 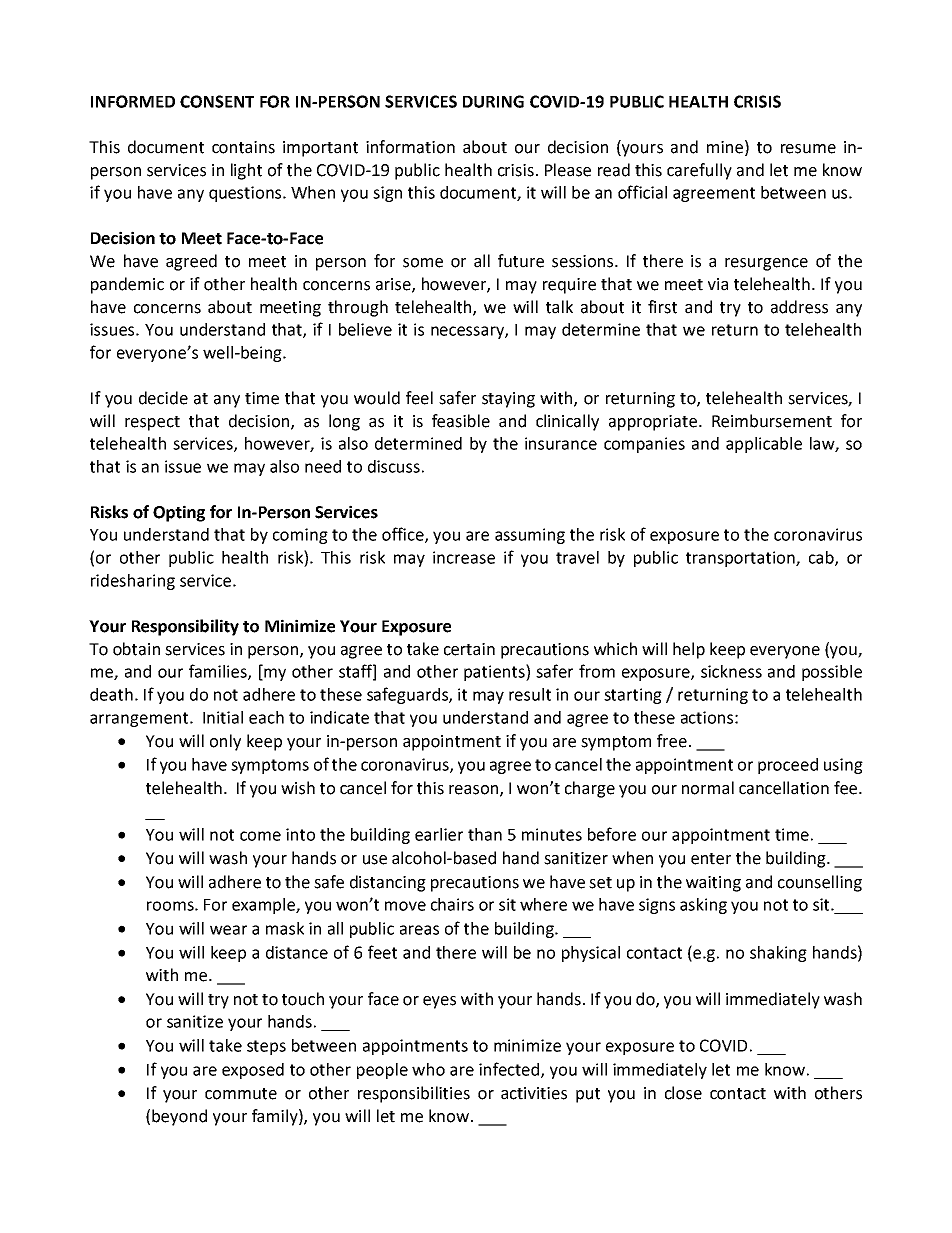 I want to click on come, so click(x=260, y=836).
